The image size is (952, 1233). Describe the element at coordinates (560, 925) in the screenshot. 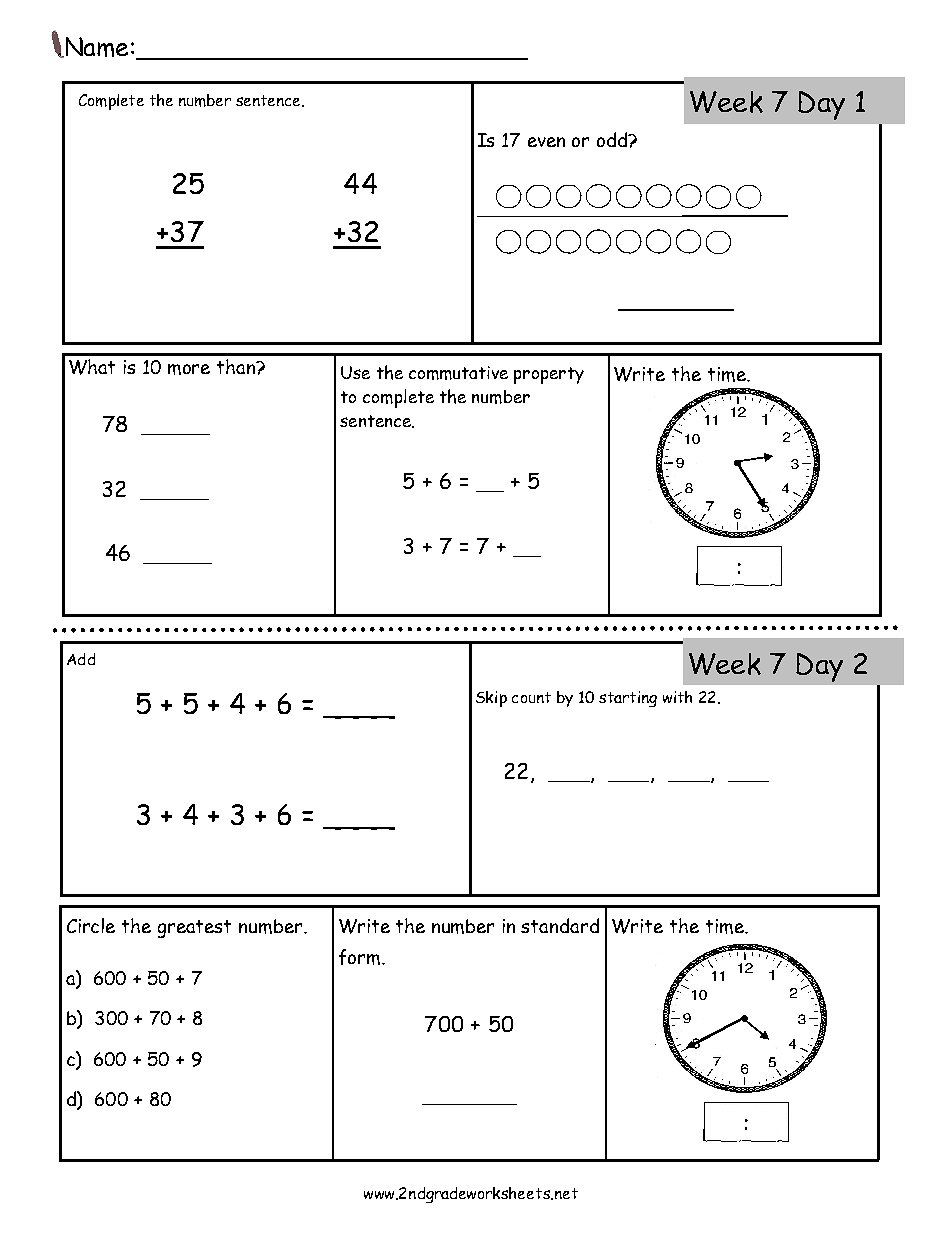

I see `standard` at that location.
